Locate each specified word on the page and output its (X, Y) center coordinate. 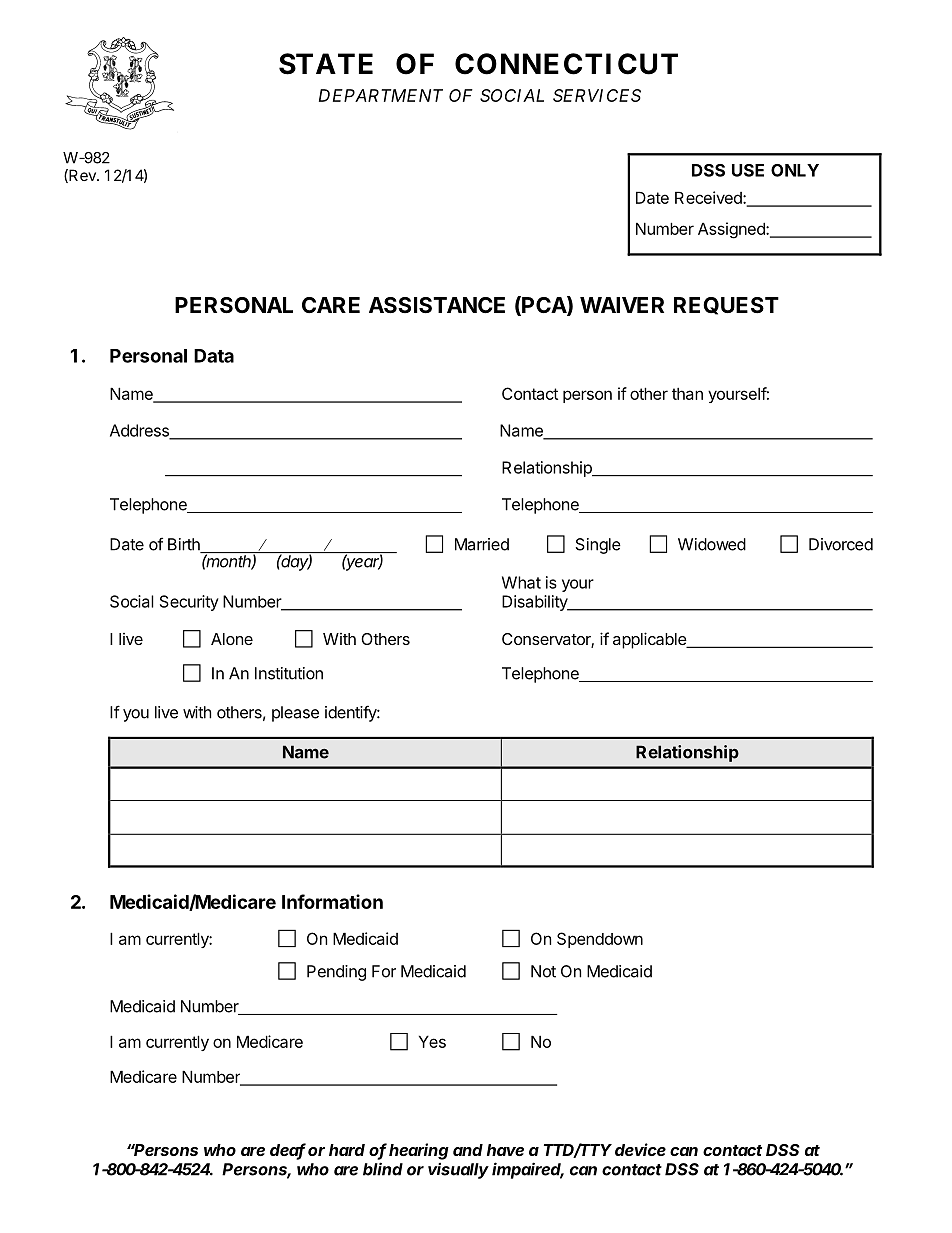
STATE (326, 64)
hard (347, 1150)
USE (748, 170)
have (505, 1150)
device (640, 1149)
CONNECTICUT (566, 64)
